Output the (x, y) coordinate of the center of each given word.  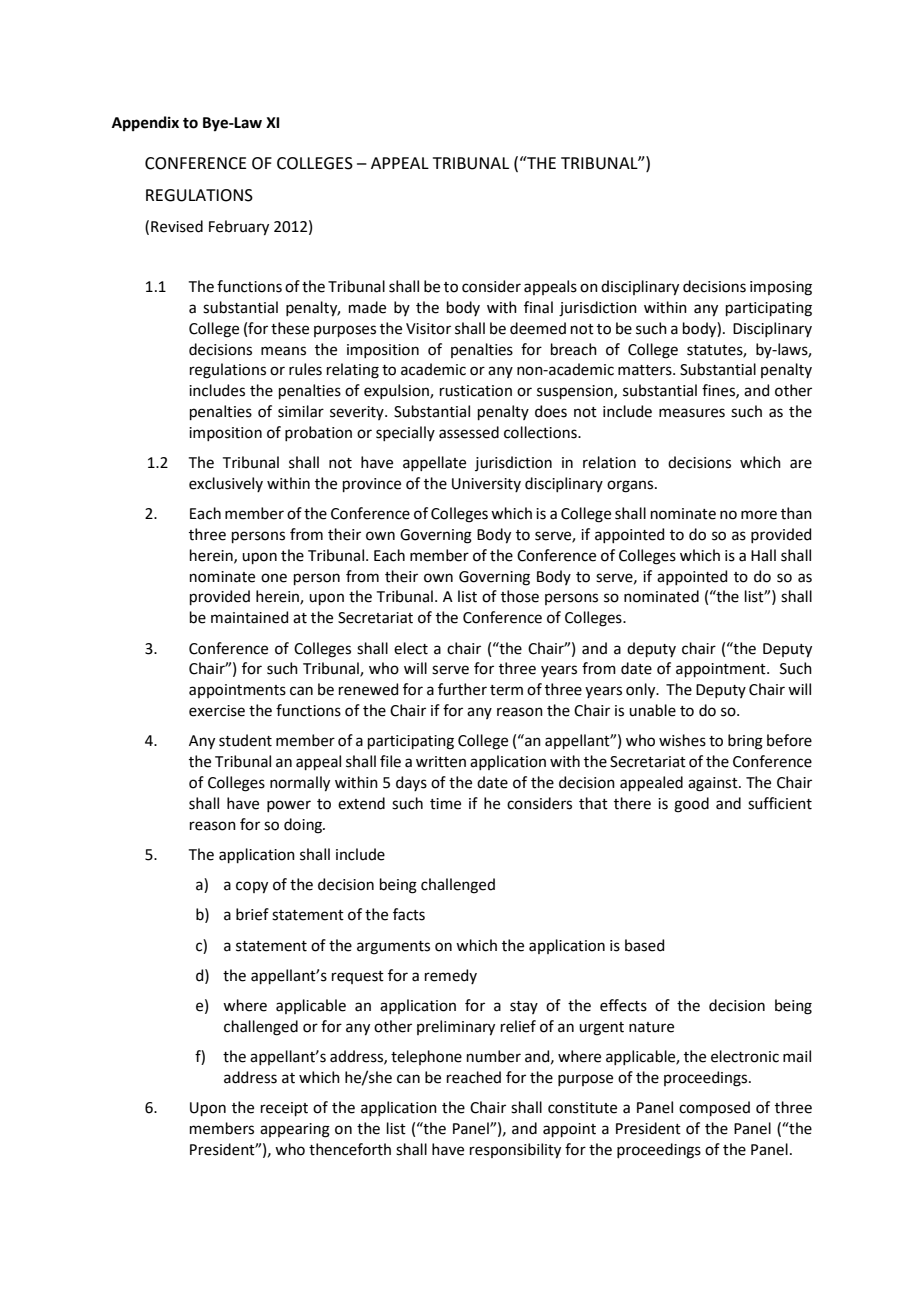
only (642, 691)
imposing (781, 288)
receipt (284, 1109)
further (462, 689)
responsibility (515, 1151)
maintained (249, 617)
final (538, 307)
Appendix (145, 123)
